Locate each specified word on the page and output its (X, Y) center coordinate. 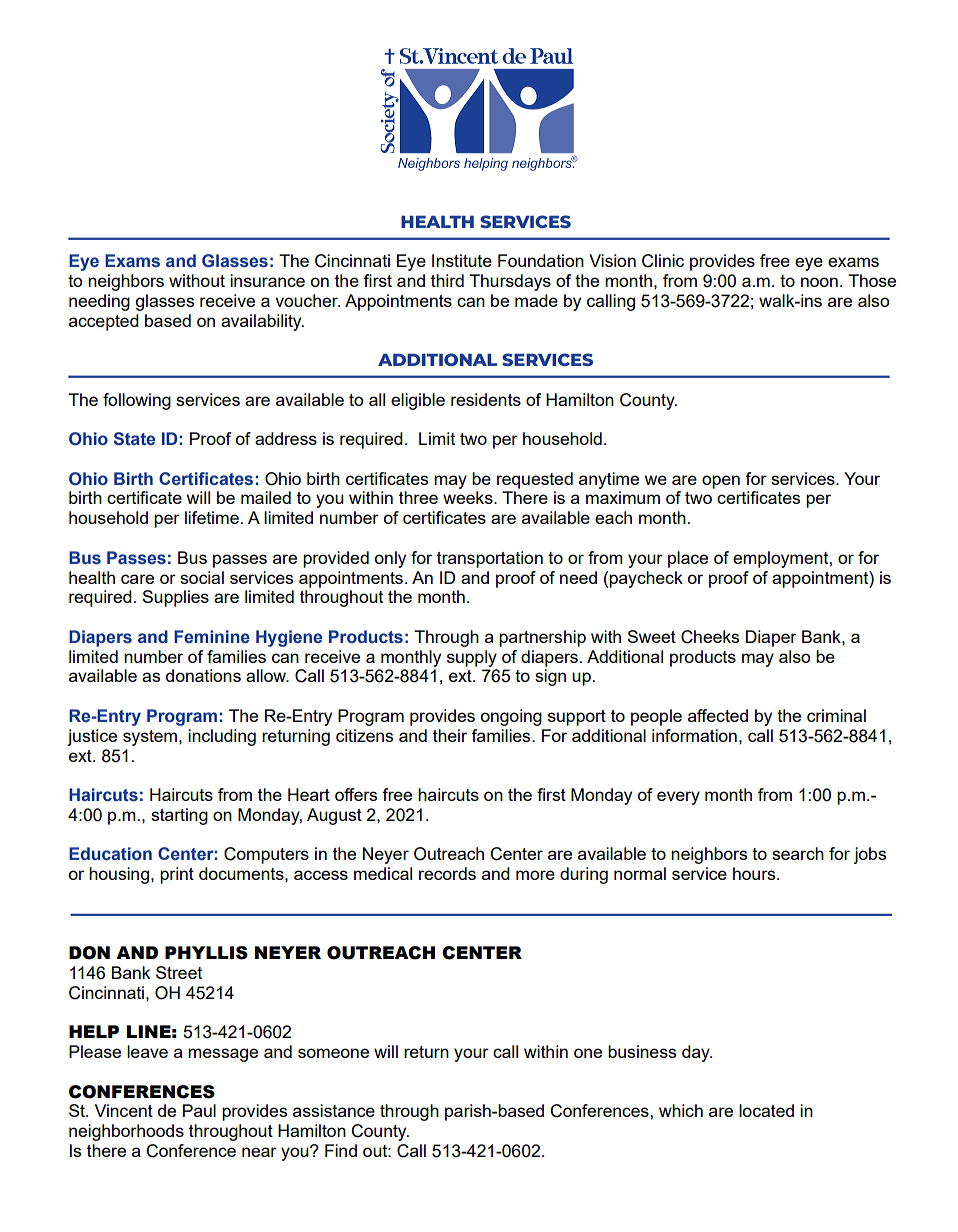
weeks (469, 497)
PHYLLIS (206, 953)
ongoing (511, 717)
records (447, 873)
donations (203, 675)
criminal (836, 715)
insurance (267, 280)
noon (819, 282)
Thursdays (510, 282)
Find (341, 1150)
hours (755, 873)
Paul (199, 1110)
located (766, 1110)
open (721, 482)
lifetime (212, 517)
